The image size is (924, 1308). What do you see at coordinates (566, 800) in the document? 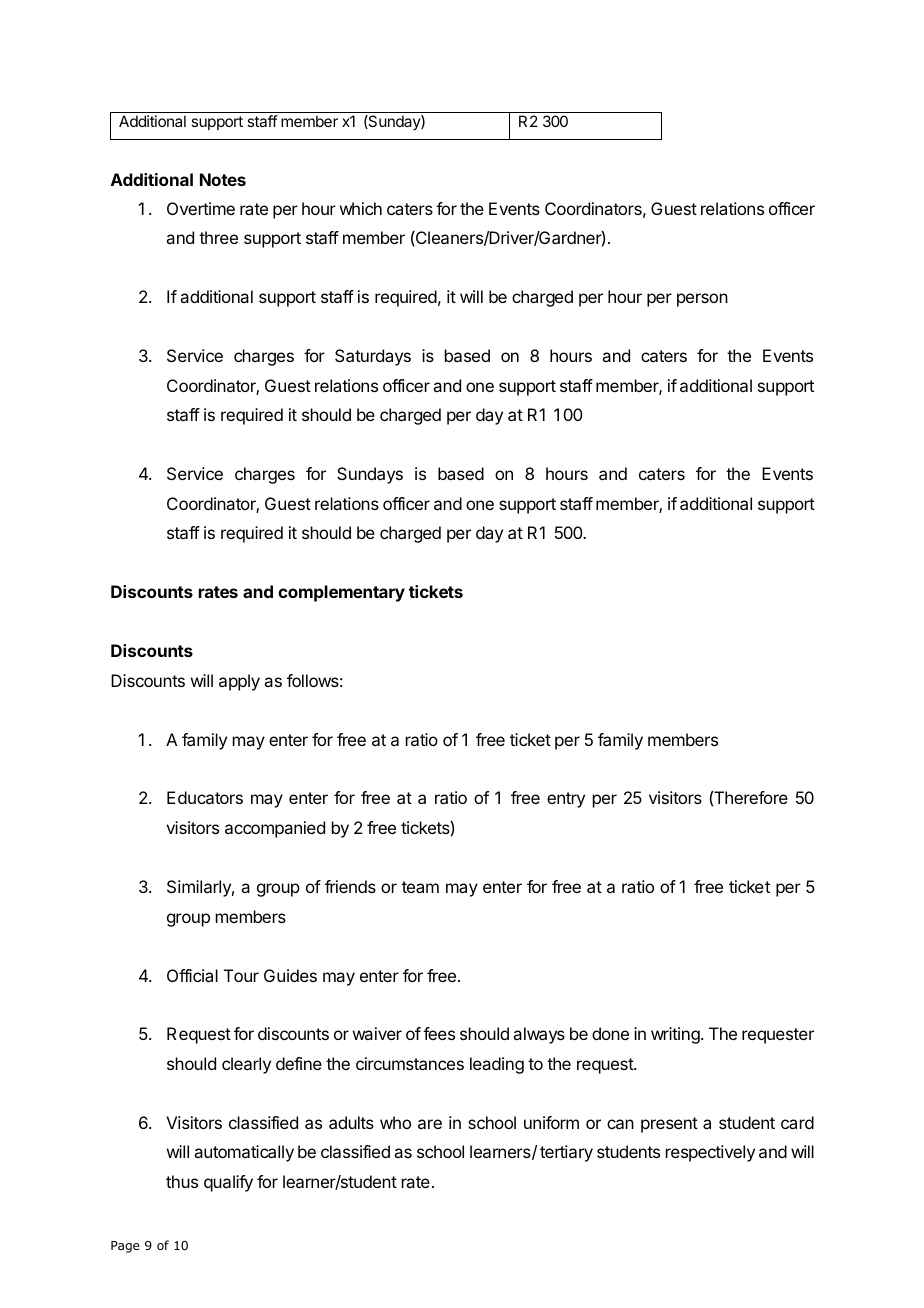
I see `entry` at bounding box center [566, 800].
